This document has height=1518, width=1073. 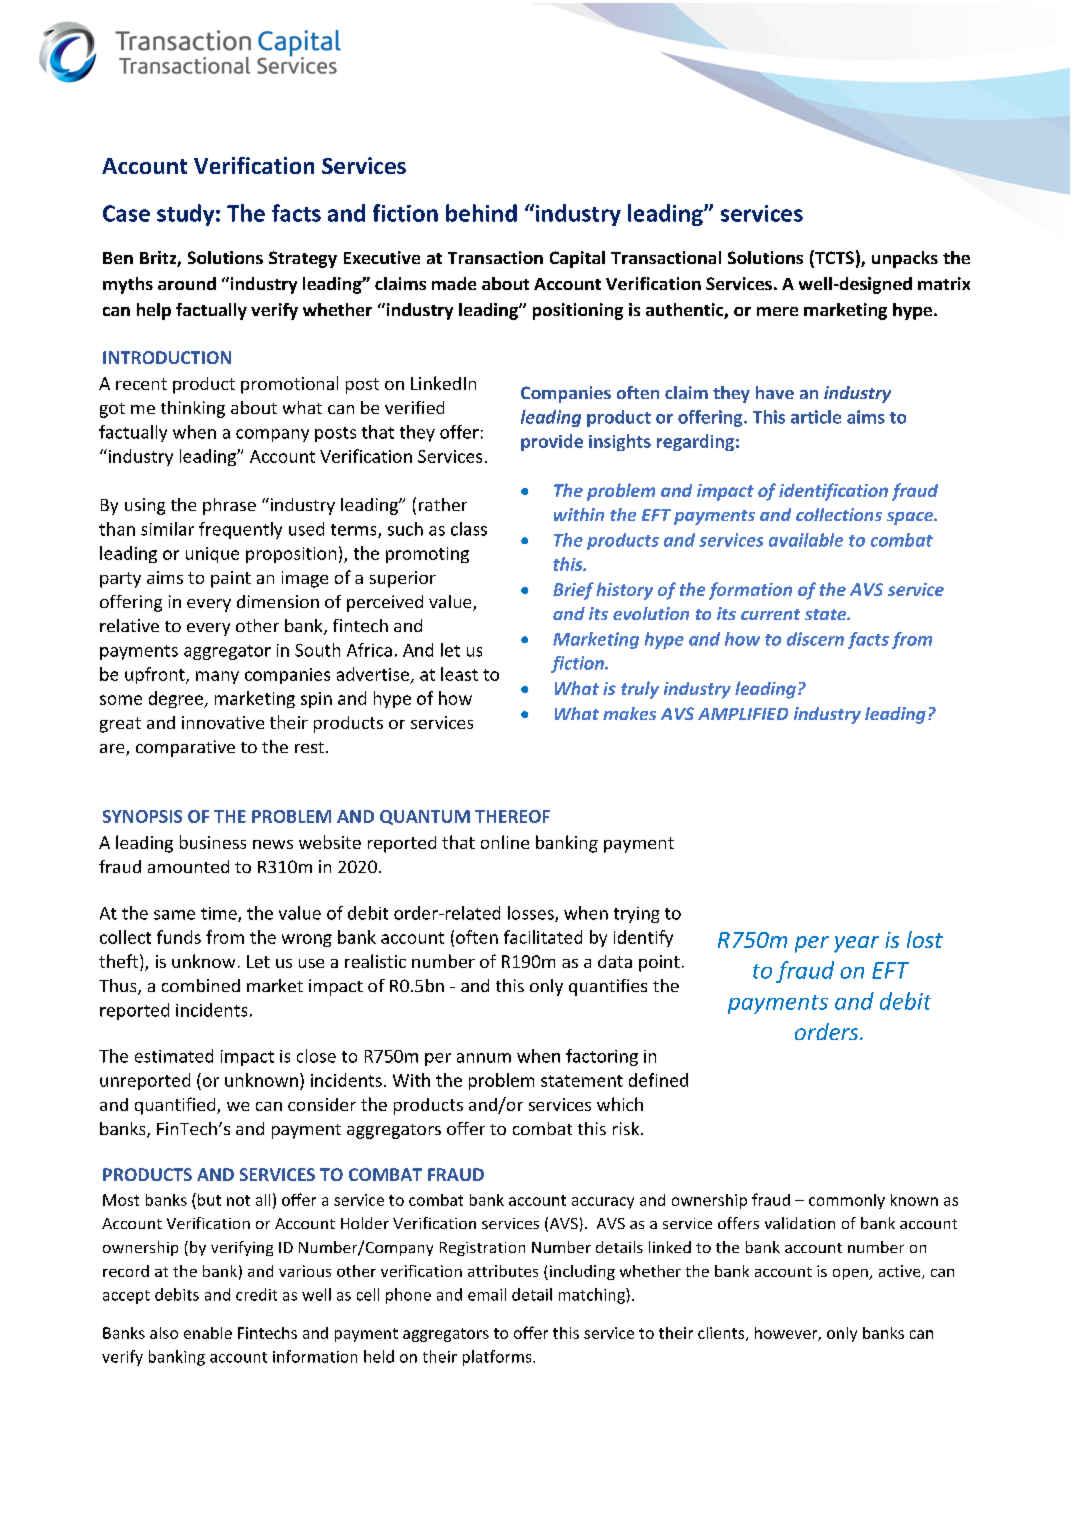 What do you see at coordinates (176, 1106) in the document?
I see `quantified` at bounding box center [176, 1106].
